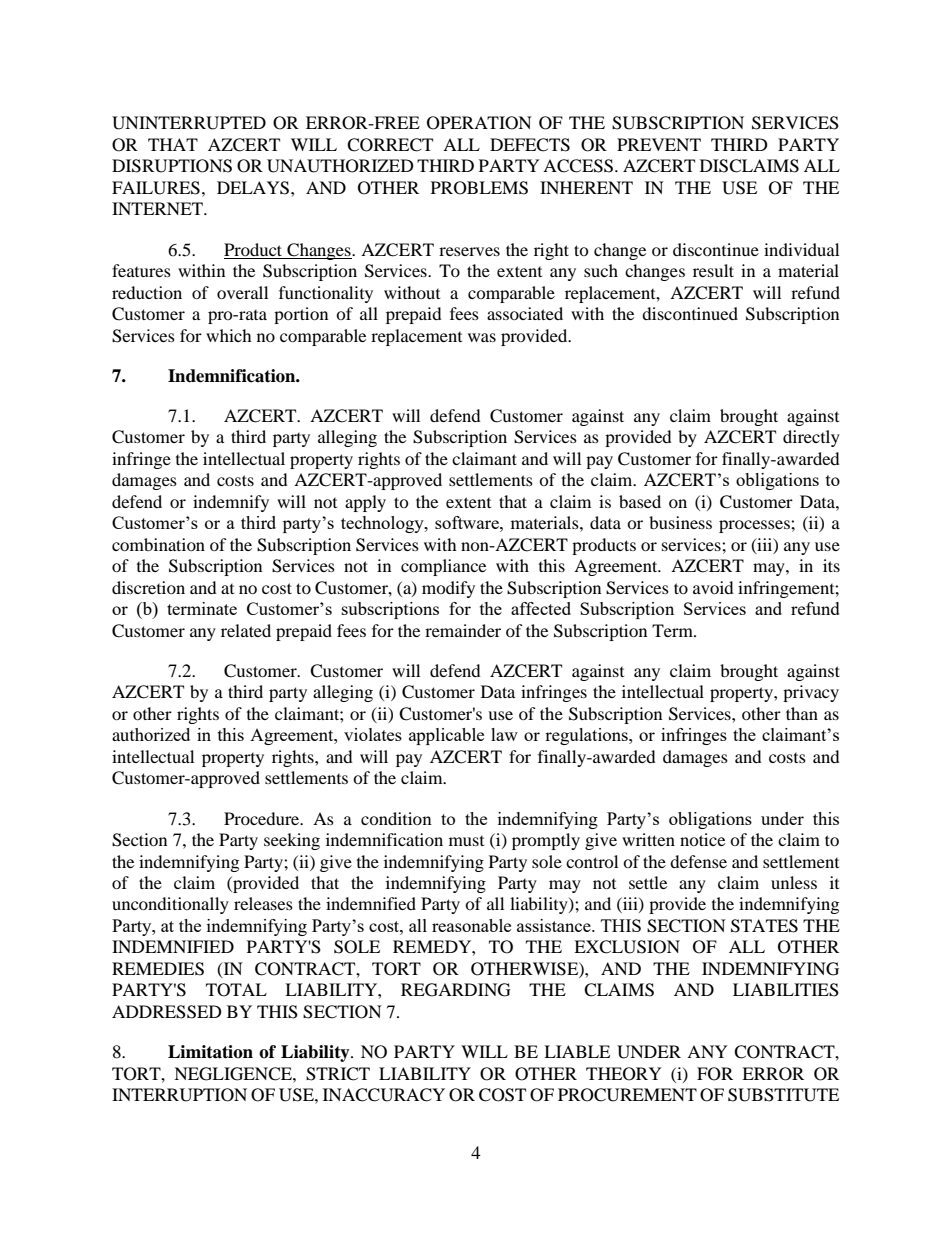 This screenshot has height=1233, width=952. Describe the element at coordinates (210, 1052) in the screenshot. I see `Limitation` at that location.
